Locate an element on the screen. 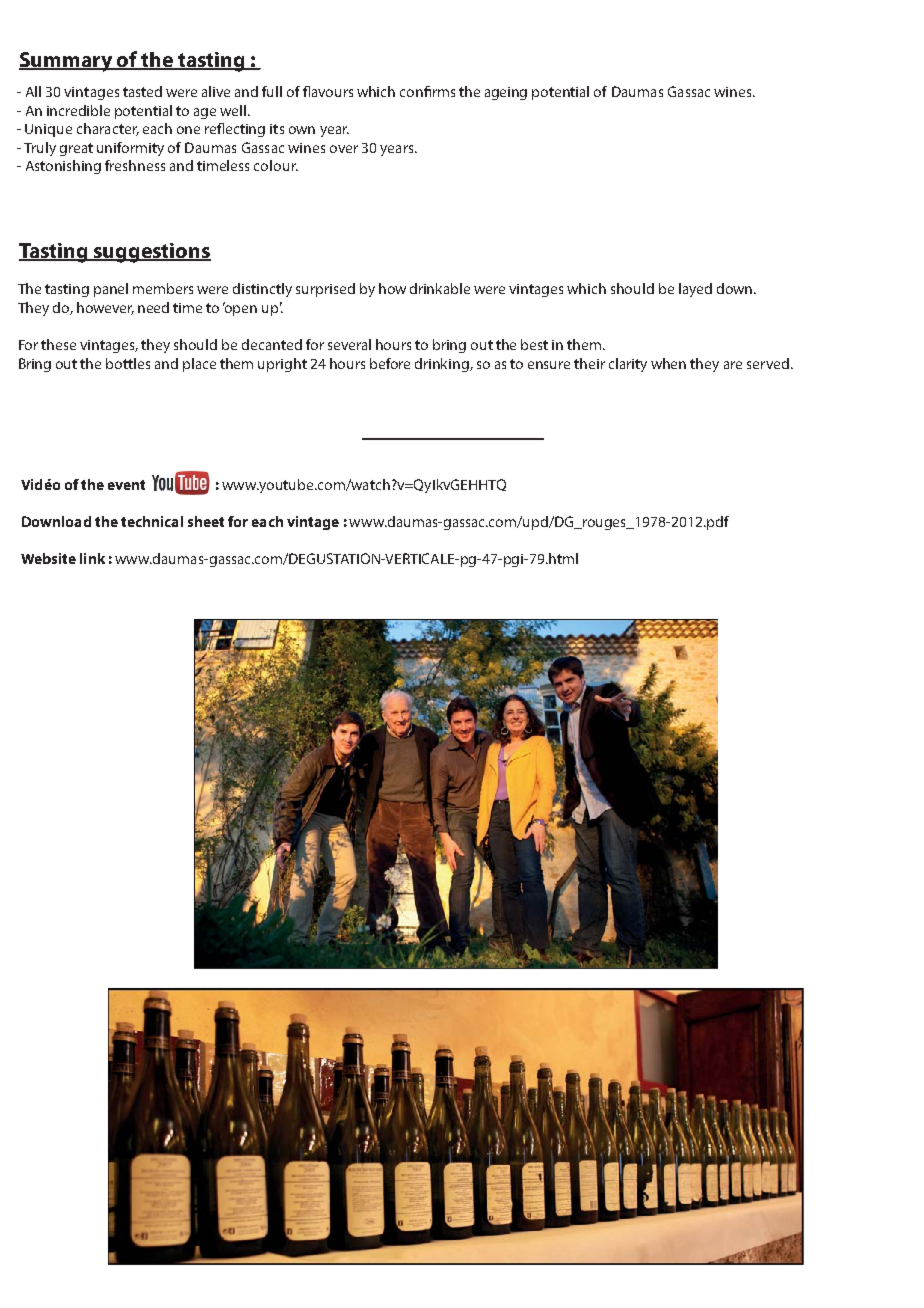 Image resolution: width=924 pixels, height=1308 pixels. tasted is located at coordinates (142, 91).
